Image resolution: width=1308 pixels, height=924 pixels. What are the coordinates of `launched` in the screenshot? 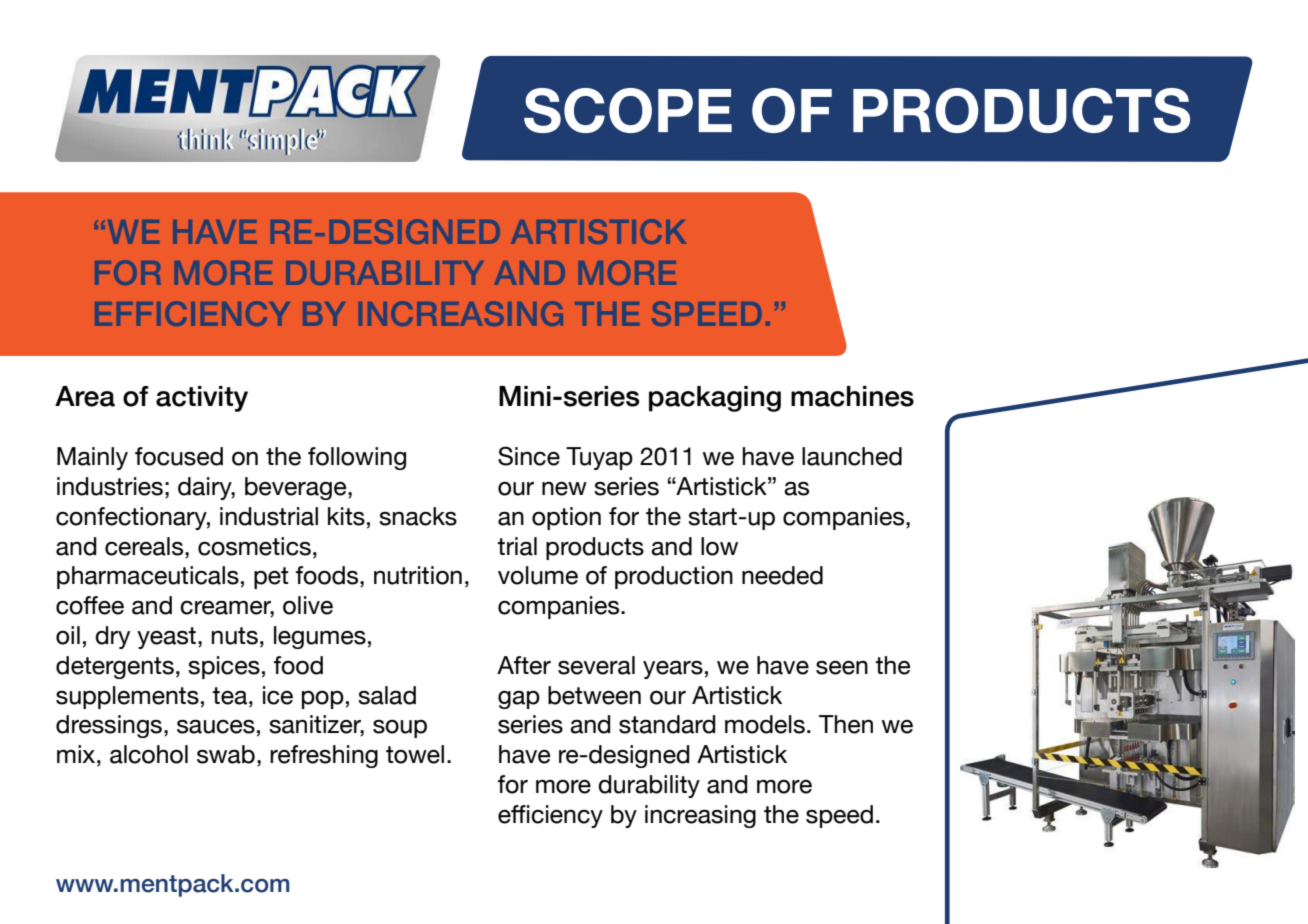 It's located at (852, 456).
